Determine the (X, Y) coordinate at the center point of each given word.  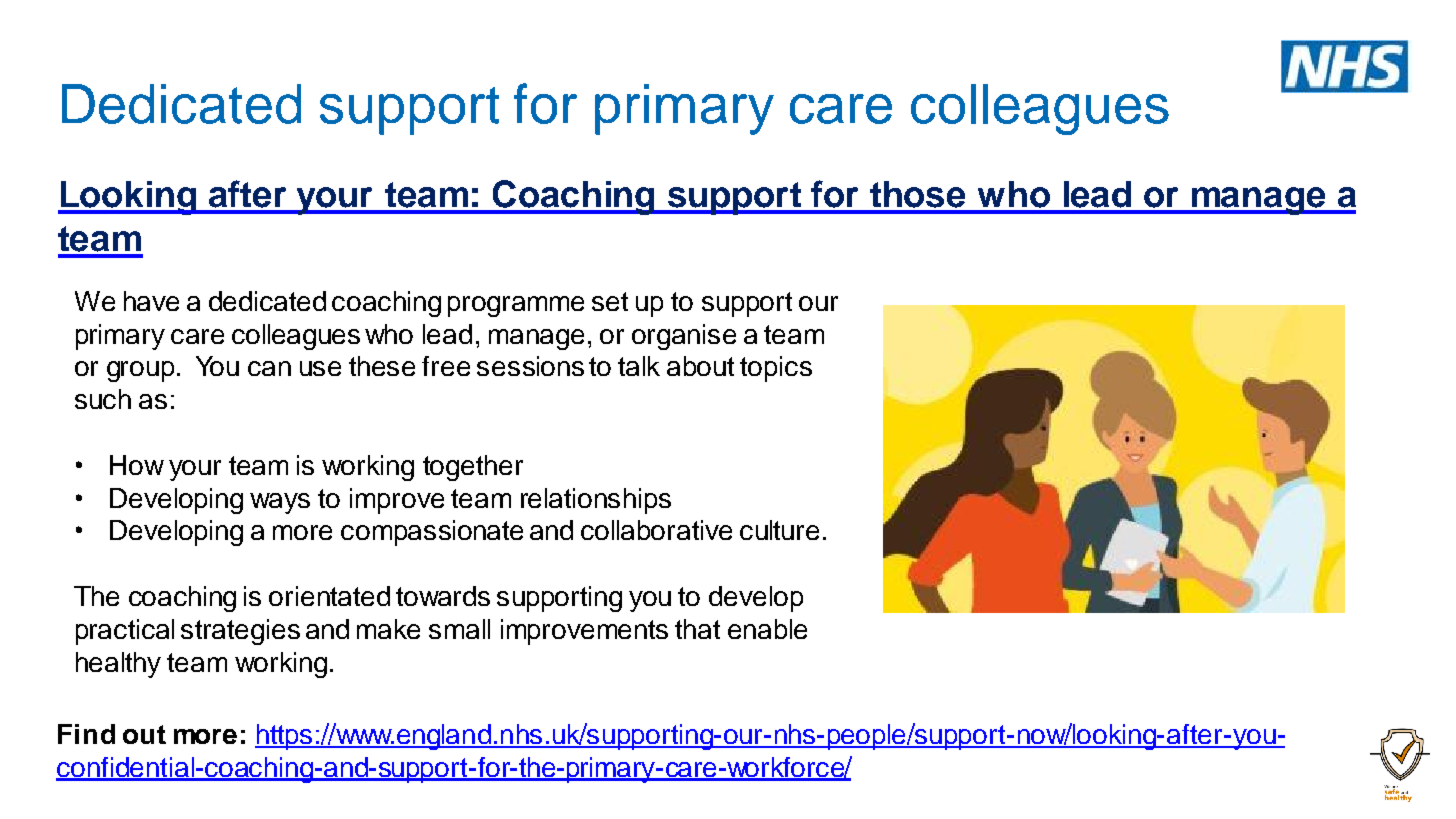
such (103, 399)
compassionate (432, 533)
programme (516, 306)
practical (125, 632)
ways (280, 503)
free (446, 366)
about (700, 366)
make (388, 629)
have (151, 301)
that (697, 629)
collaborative (656, 530)
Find (86, 734)
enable (767, 629)
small (459, 629)
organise (684, 337)
